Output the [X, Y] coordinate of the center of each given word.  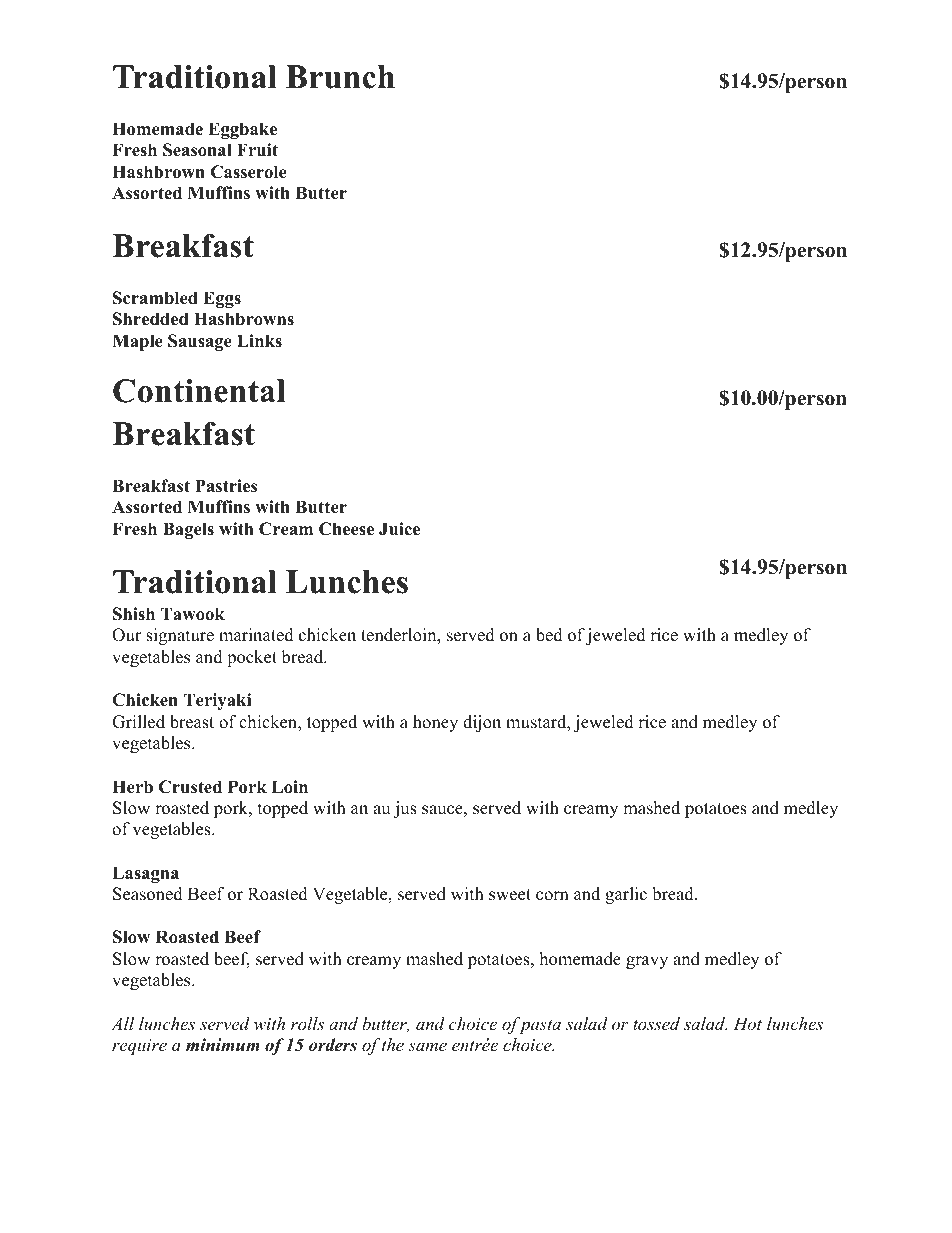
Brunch [340, 77]
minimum [223, 1045]
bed [549, 635]
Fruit [257, 149]
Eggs [222, 299]
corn [552, 896]
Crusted [190, 787]
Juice [399, 529]
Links [259, 341]
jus [405, 809]
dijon [482, 723]
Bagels [188, 530]
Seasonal [197, 150]
